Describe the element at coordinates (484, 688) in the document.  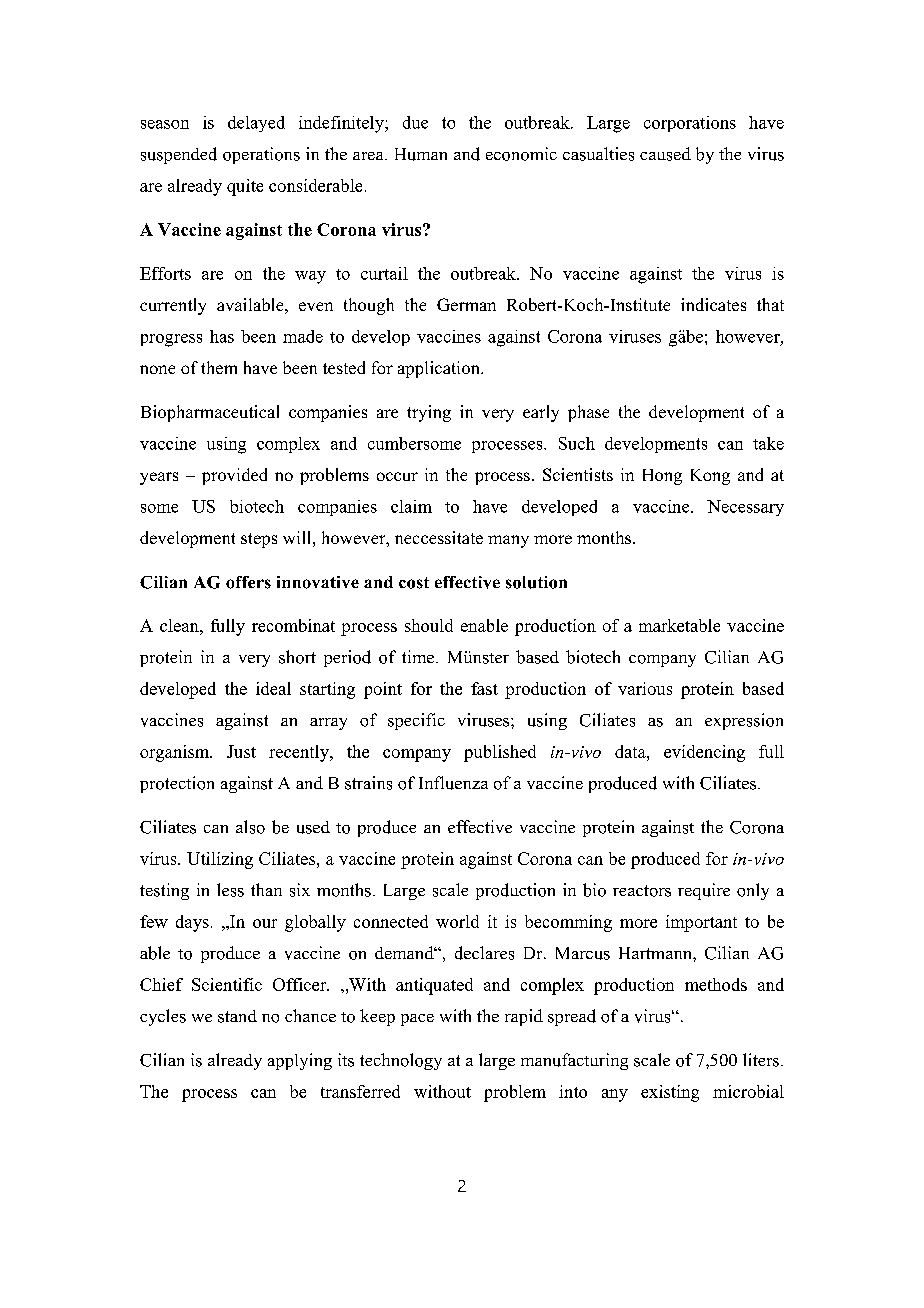
I see `fast` at that location.
